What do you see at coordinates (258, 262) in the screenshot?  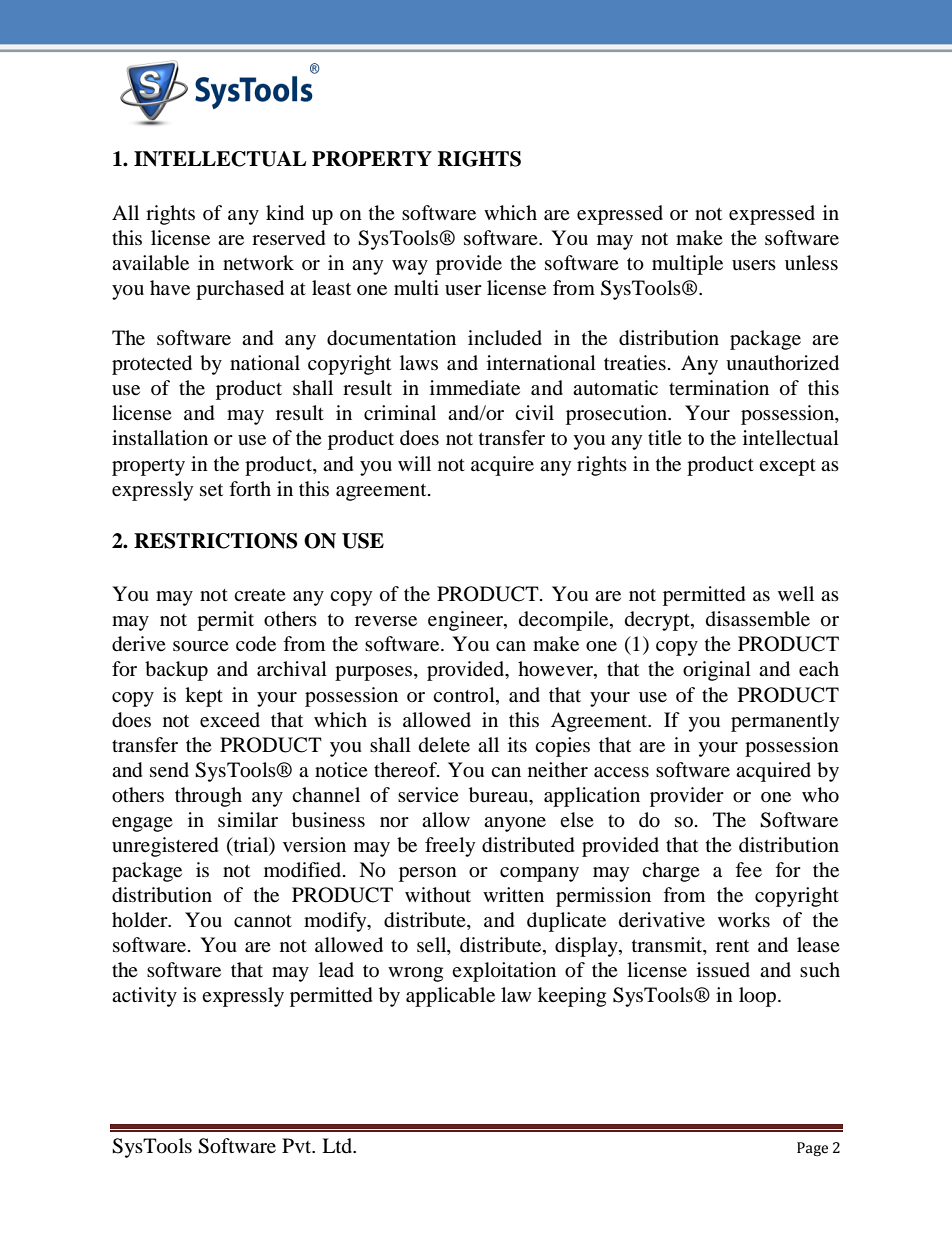 I see `network` at bounding box center [258, 262].
